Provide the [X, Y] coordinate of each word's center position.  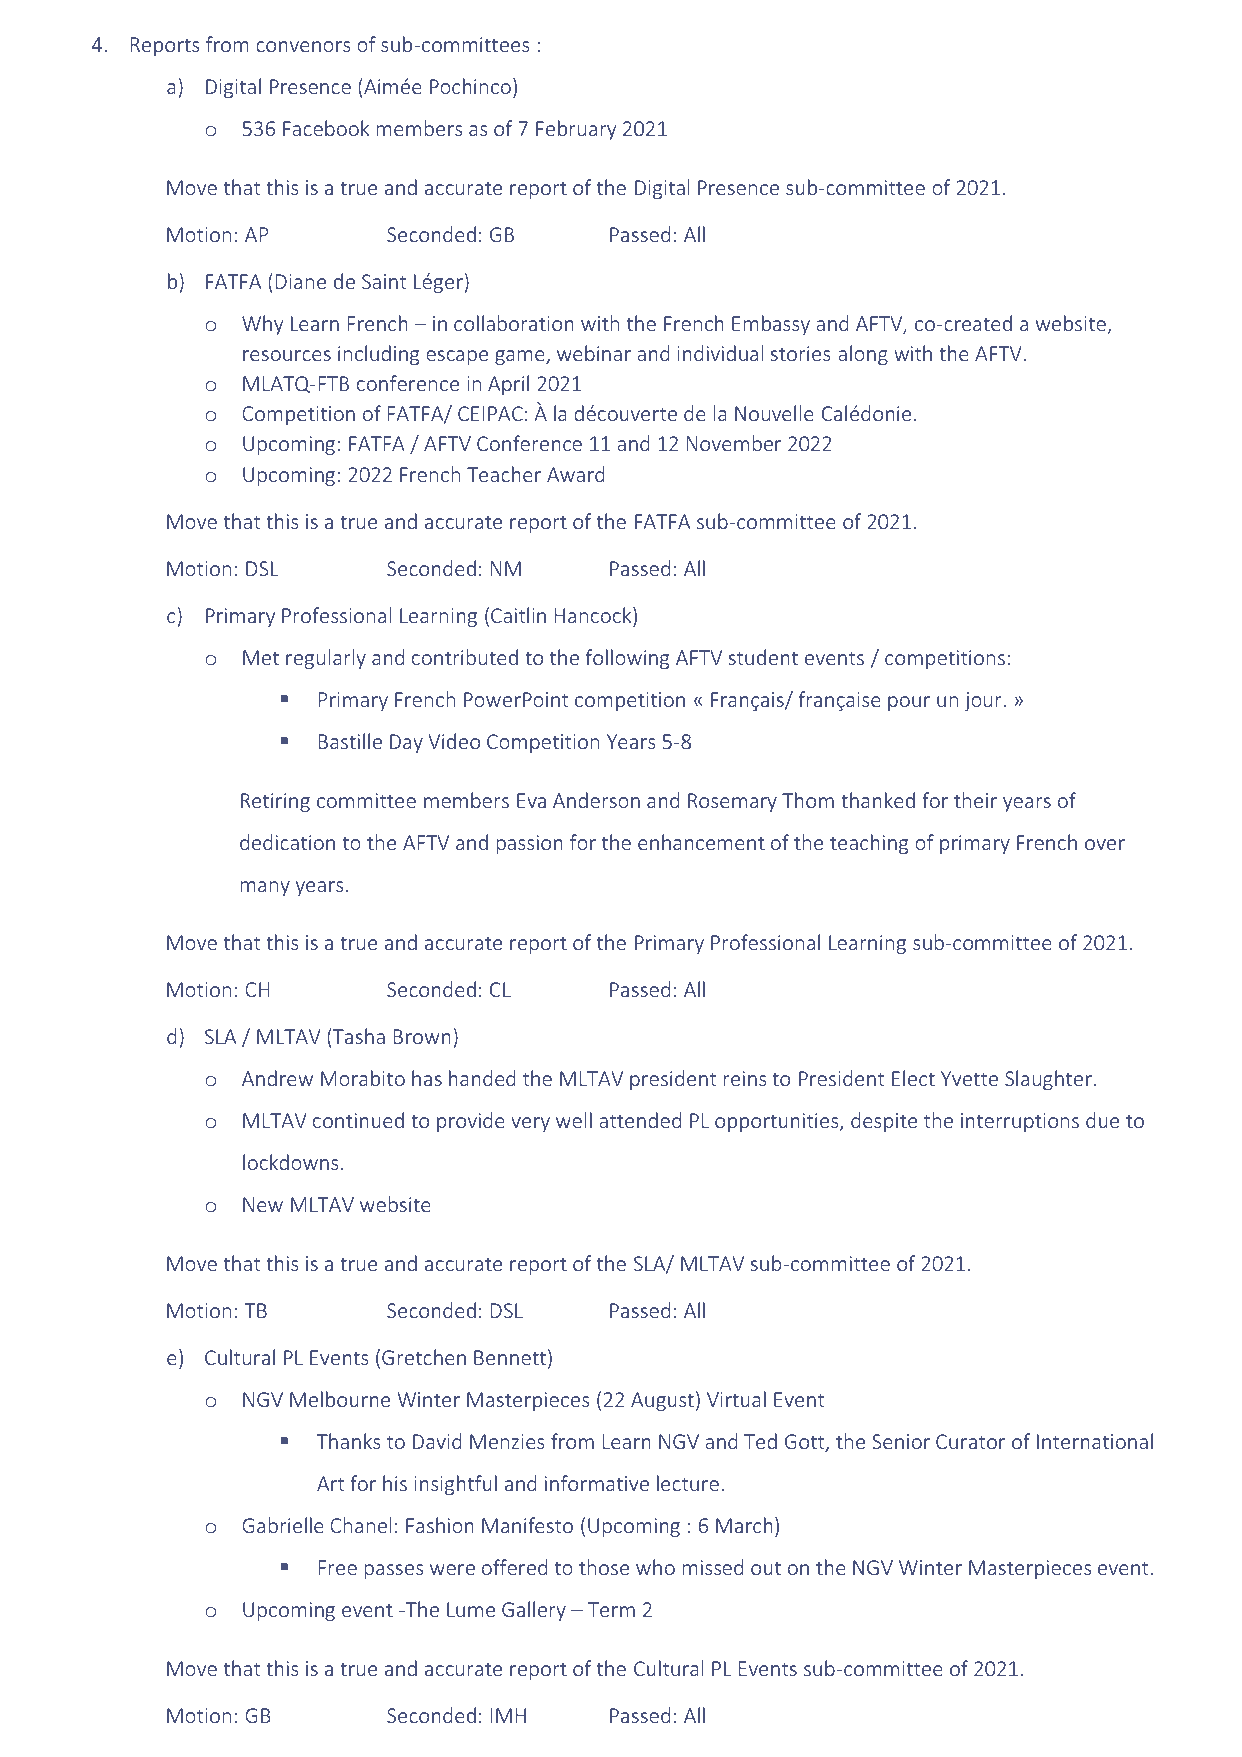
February [576, 130]
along [863, 355]
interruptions [1020, 1122]
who [655, 1567]
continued [358, 1120]
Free [338, 1567]
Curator [970, 1441]
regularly [326, 659]
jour [984, 701]
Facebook [326, 128]
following [627, 659]
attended [640, 1120]
